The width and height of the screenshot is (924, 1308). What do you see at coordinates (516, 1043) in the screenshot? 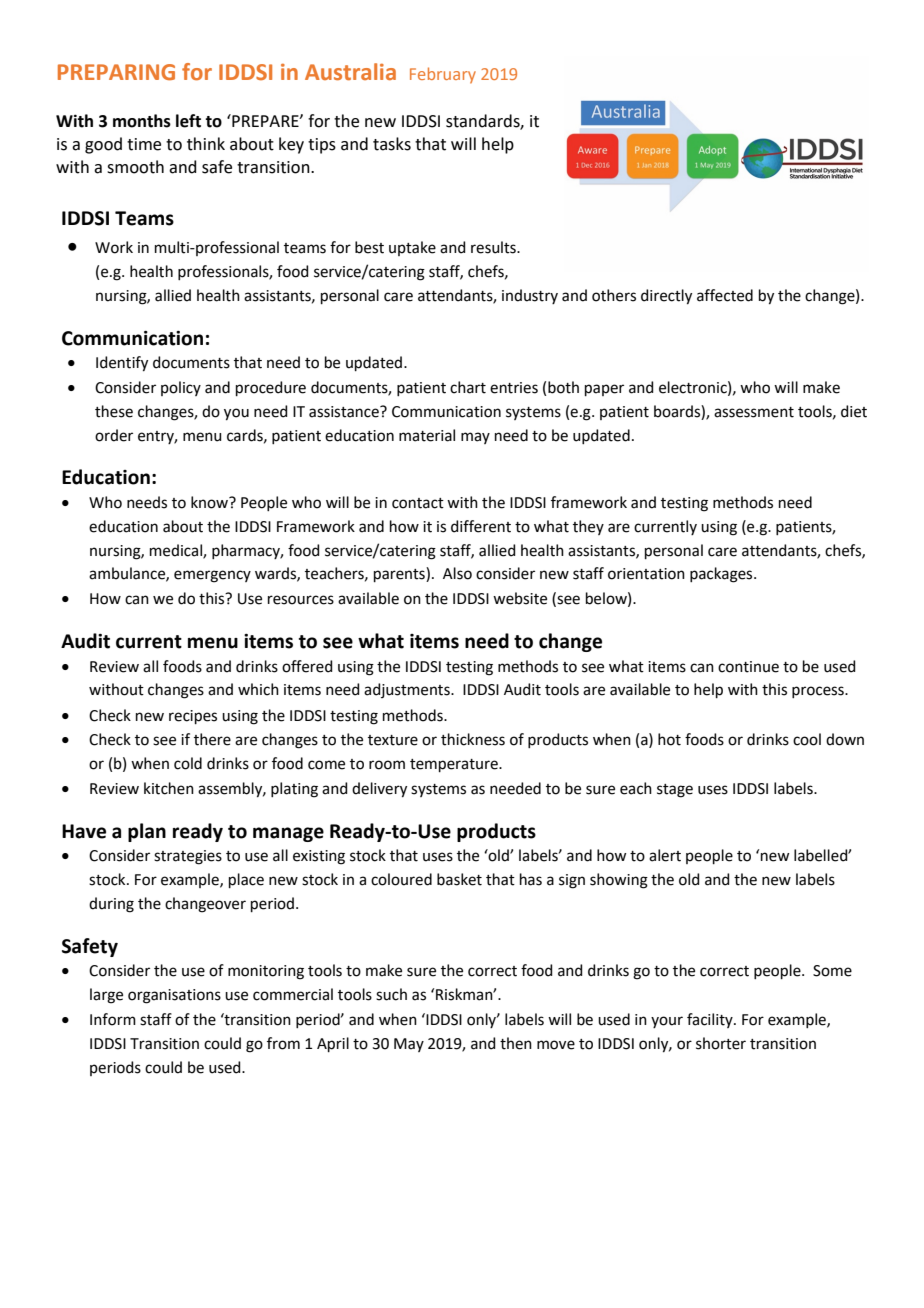
I see `then` at bounding box center [516, 1043].
